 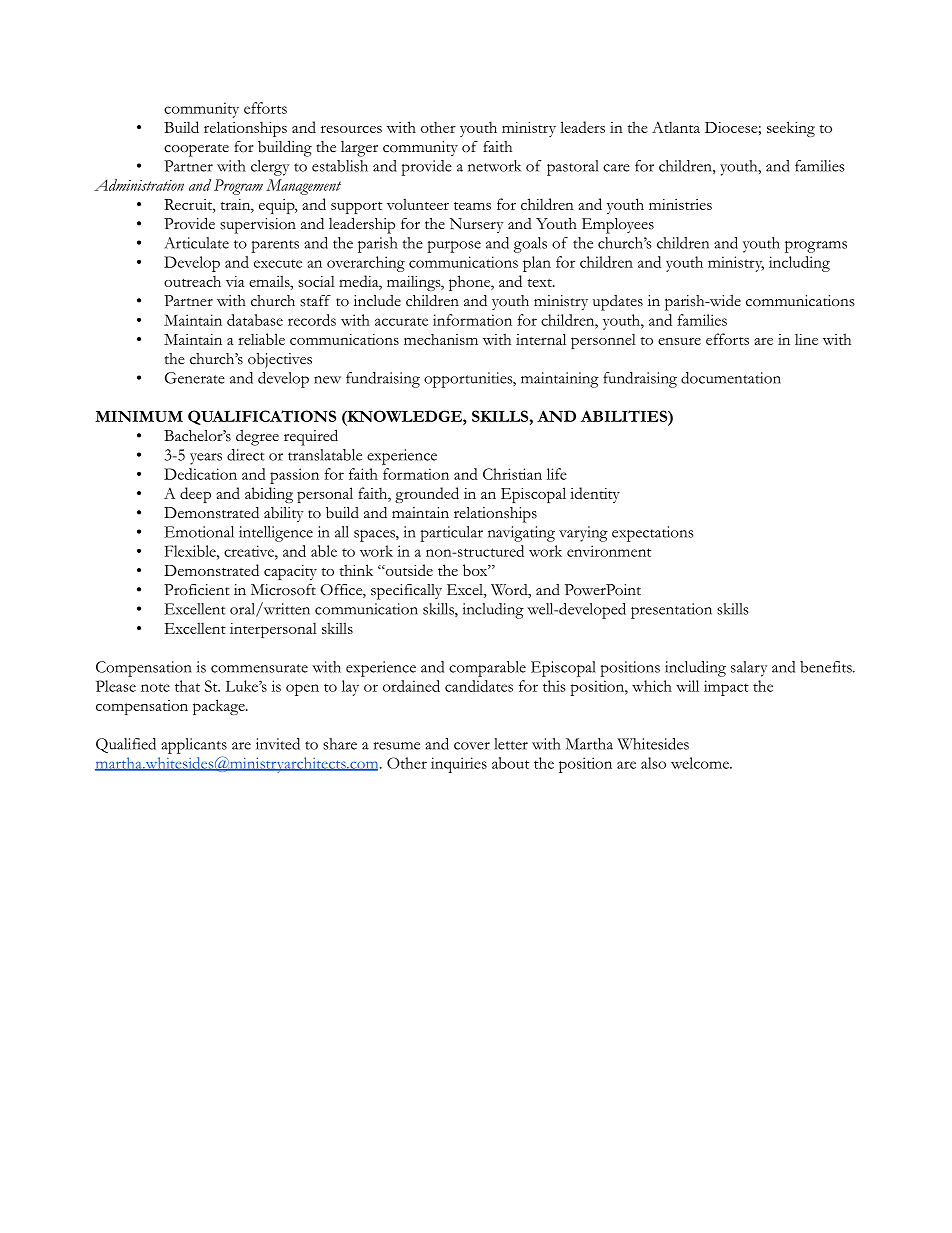 What do you see at coordinates (451, 534) in the image?
I see `particular` at bounding box center [451, 534].
